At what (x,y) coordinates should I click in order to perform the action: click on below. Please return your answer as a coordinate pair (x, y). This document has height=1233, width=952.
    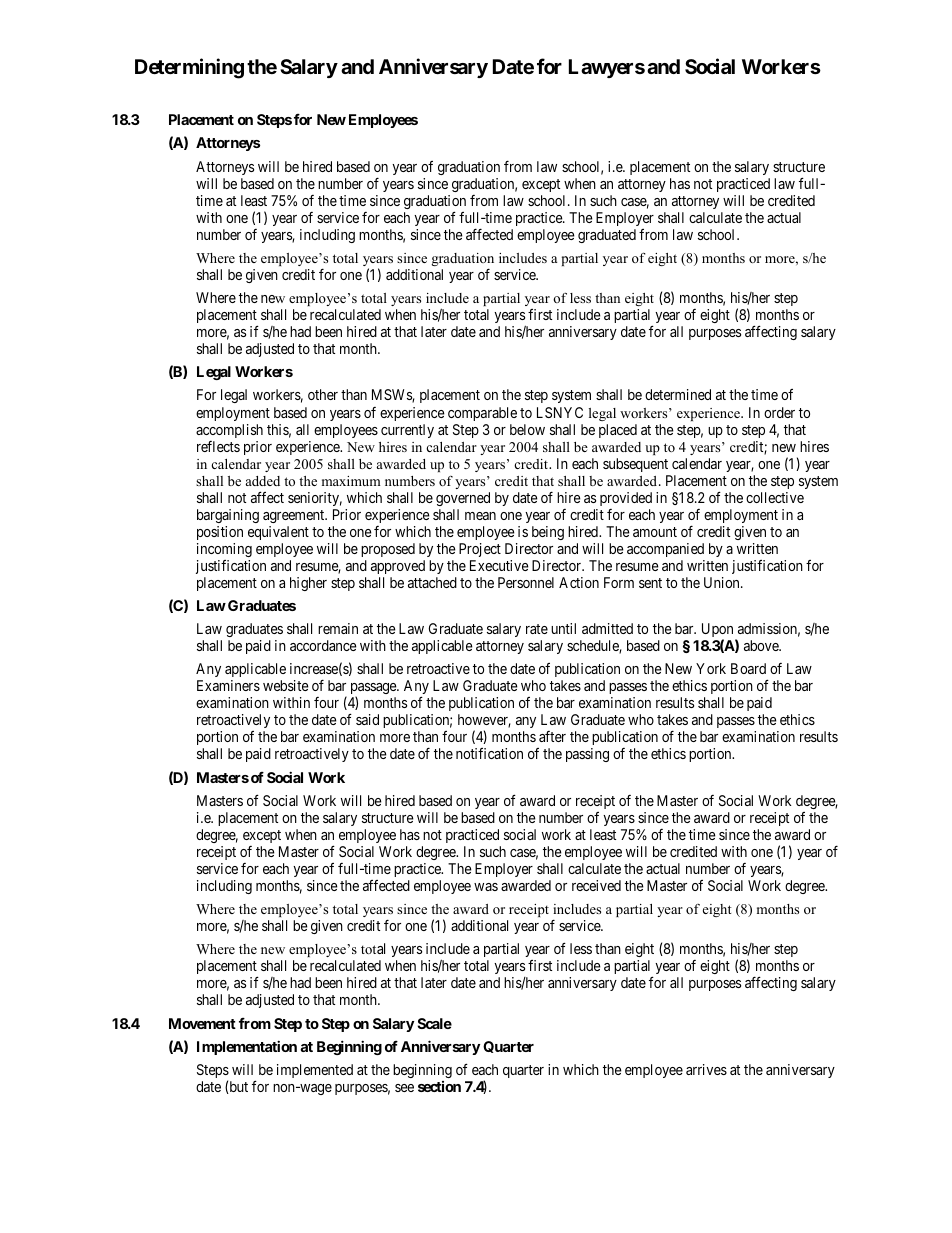
    Looking at the image, I should click on (527, 429).
